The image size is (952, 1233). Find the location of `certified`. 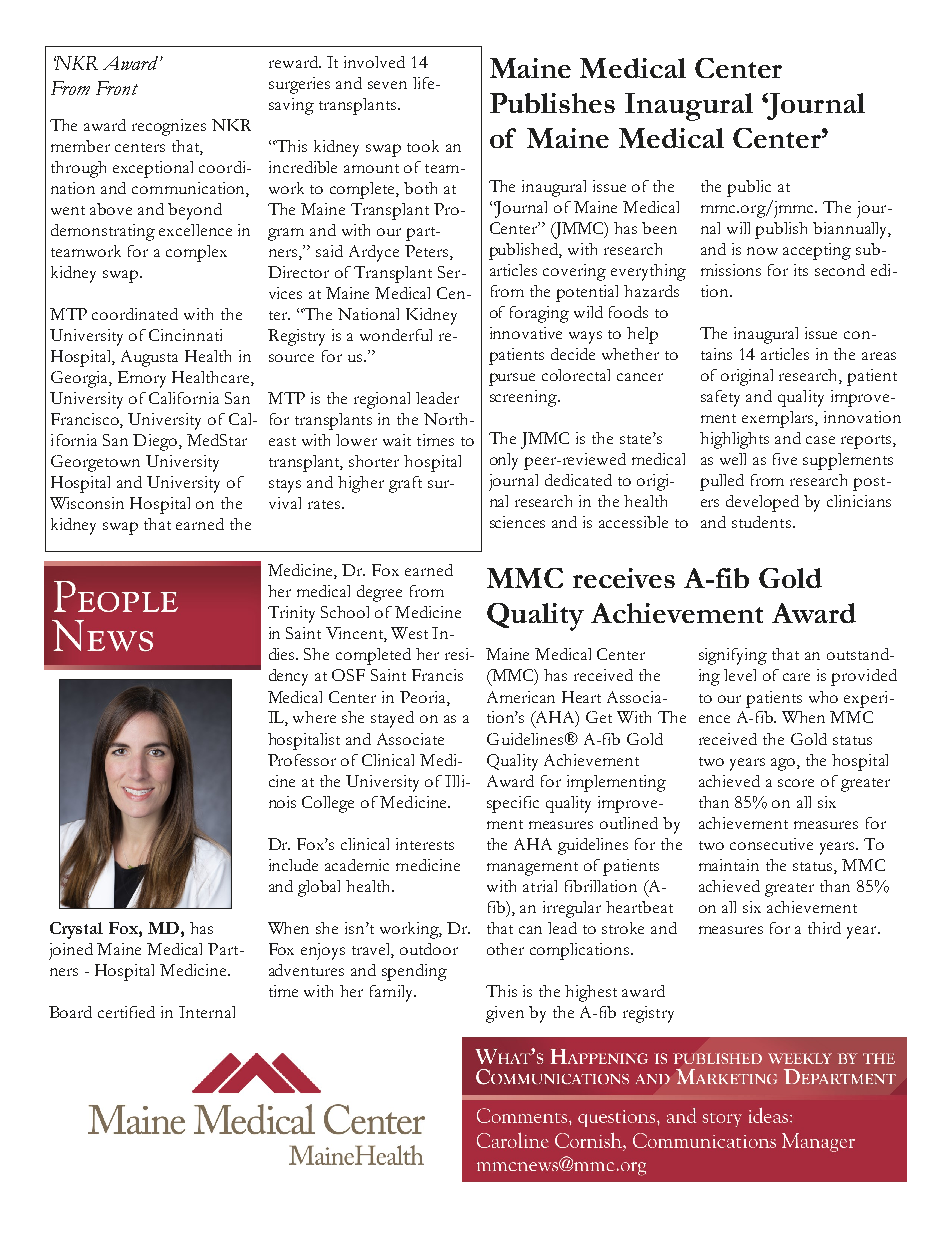

certified is located at coordinates (126, 1012).
